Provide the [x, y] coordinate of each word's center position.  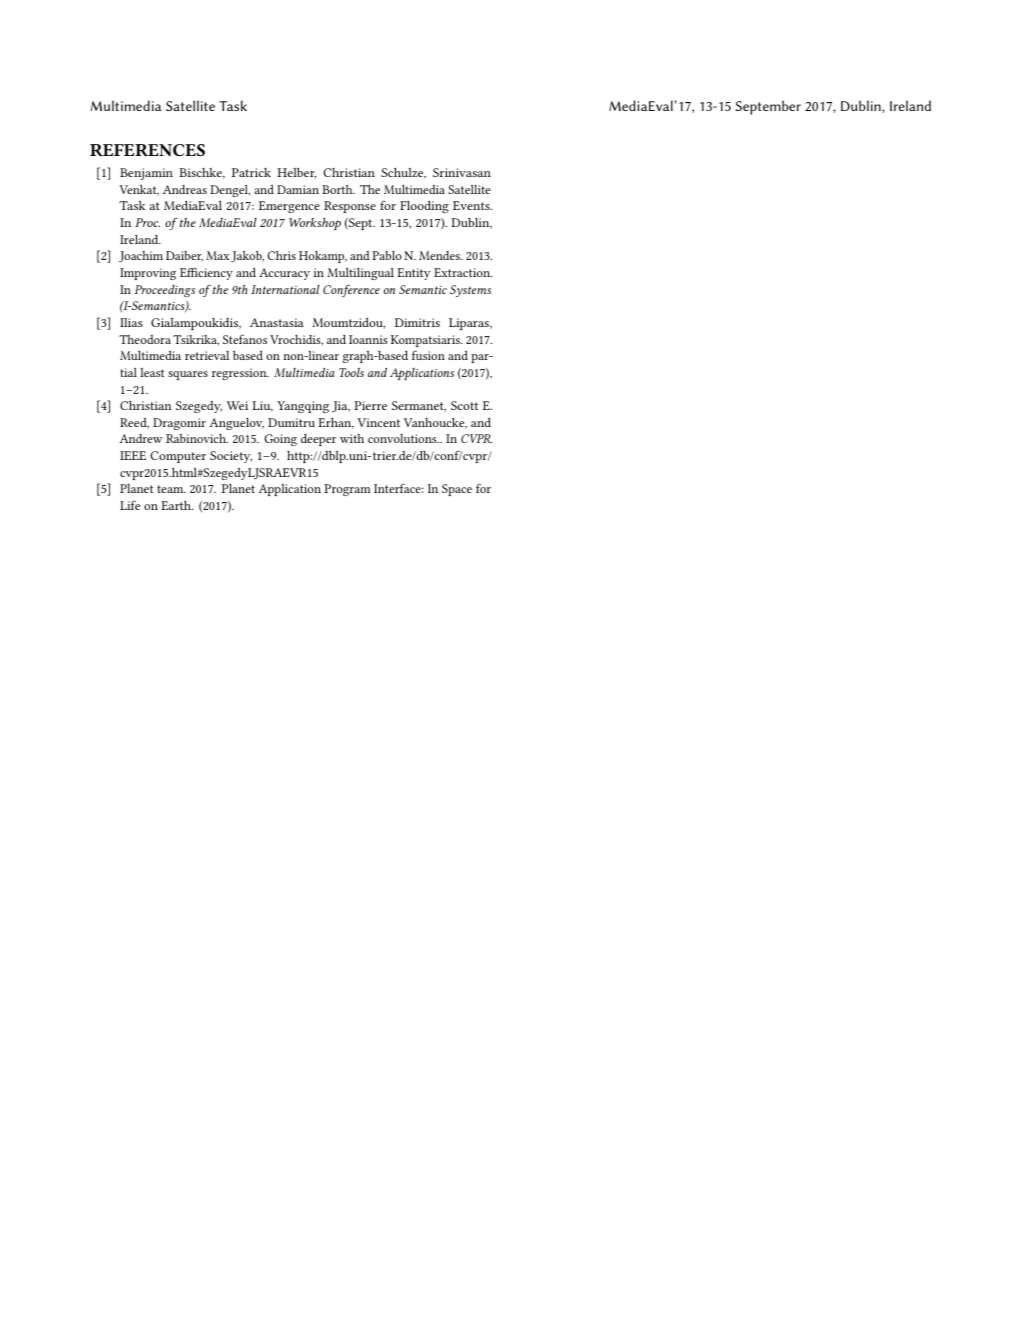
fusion [428, 355]
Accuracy [284, 274]
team [171, 489]
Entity [414, 274]
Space [457, 490]
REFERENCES [147, 150]
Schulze [403, 173]
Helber [296, 173]
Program [347, 490]
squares [188, 375]
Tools [351, 372]
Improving [148, 274]
